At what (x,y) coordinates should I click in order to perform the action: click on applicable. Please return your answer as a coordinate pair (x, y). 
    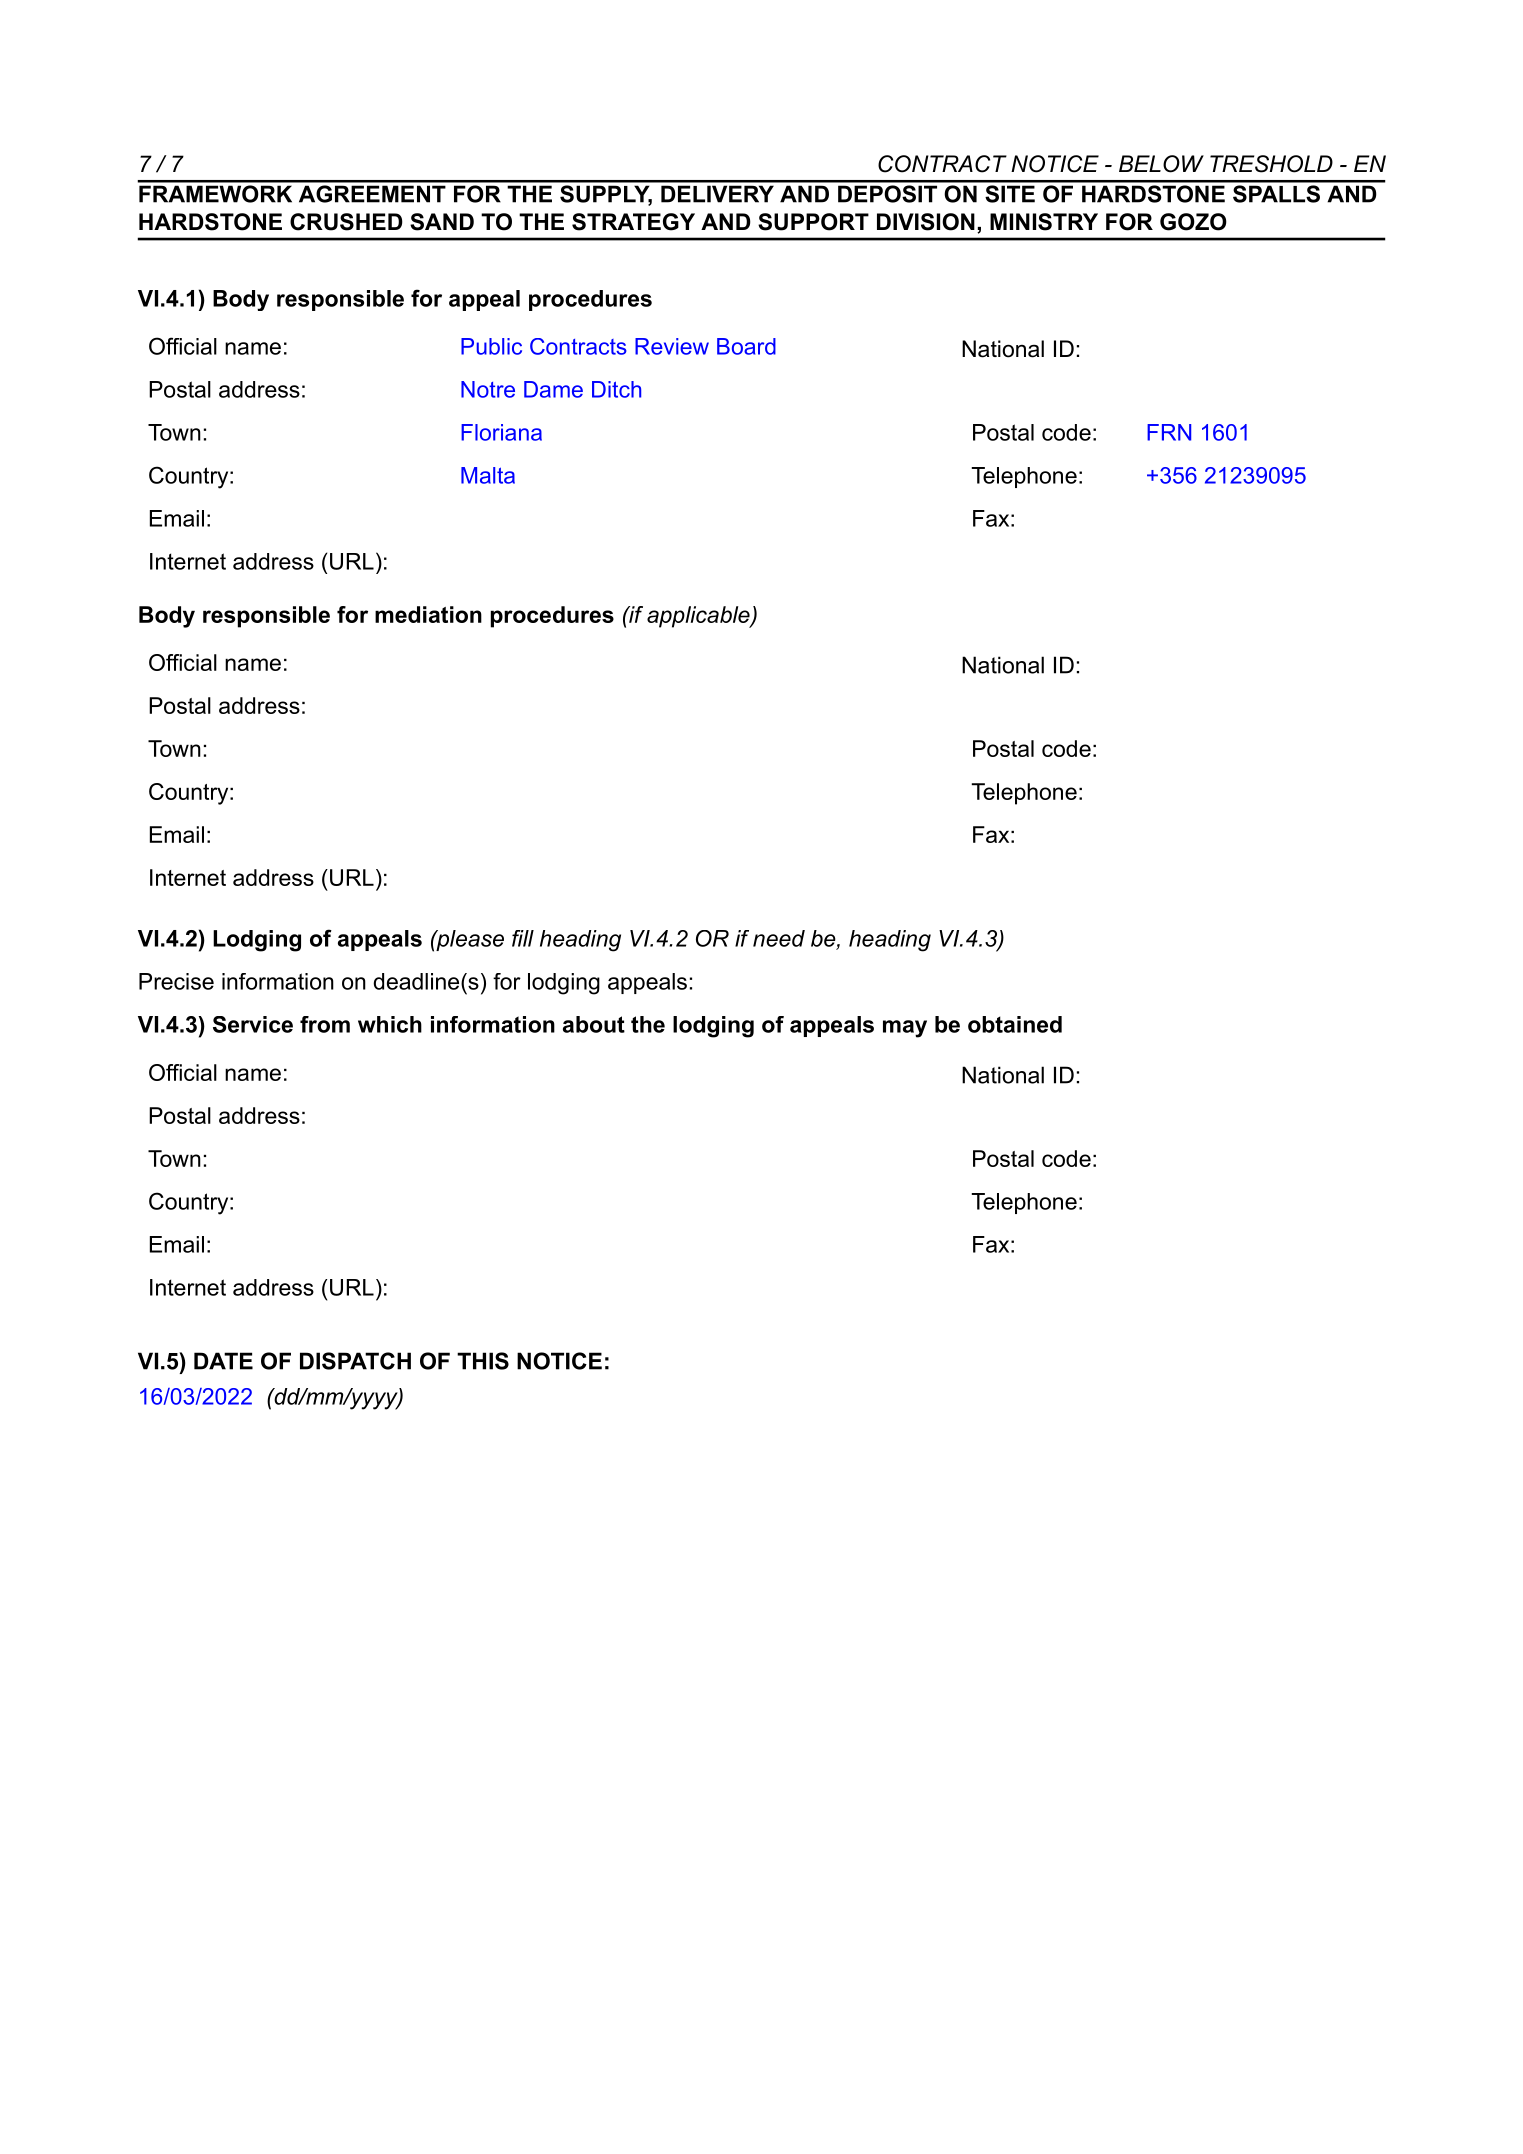
    Looking at the image, I should click on (699, 617).
